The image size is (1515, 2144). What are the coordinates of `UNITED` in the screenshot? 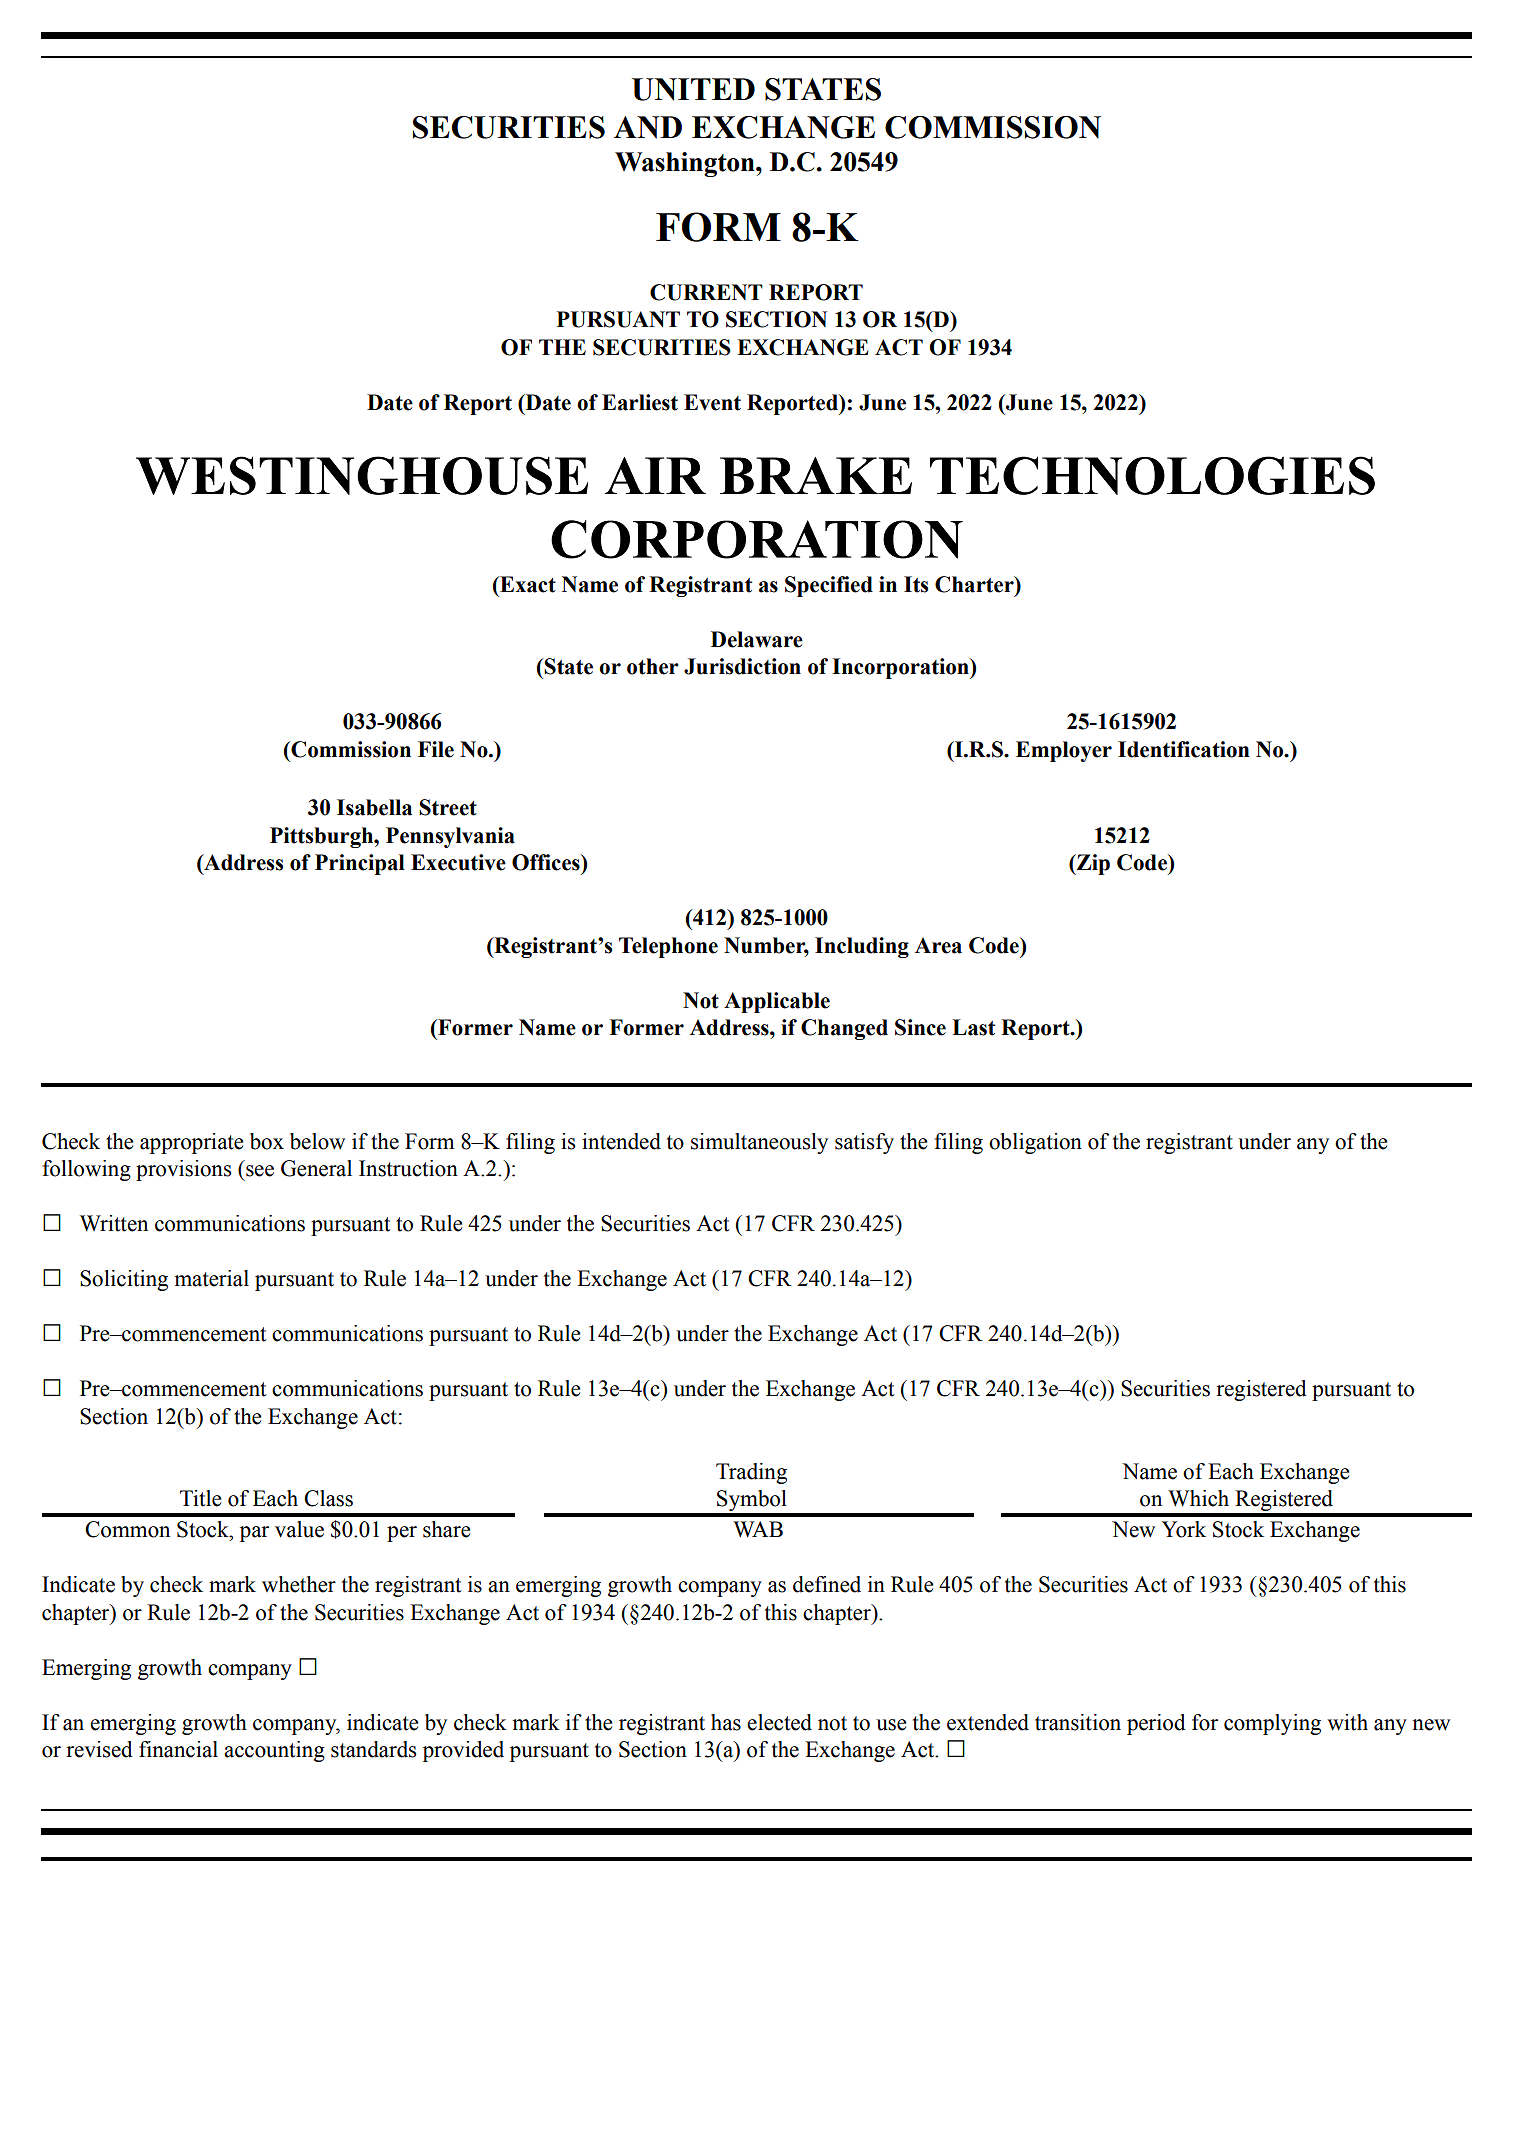 It's located at (693, 89).
